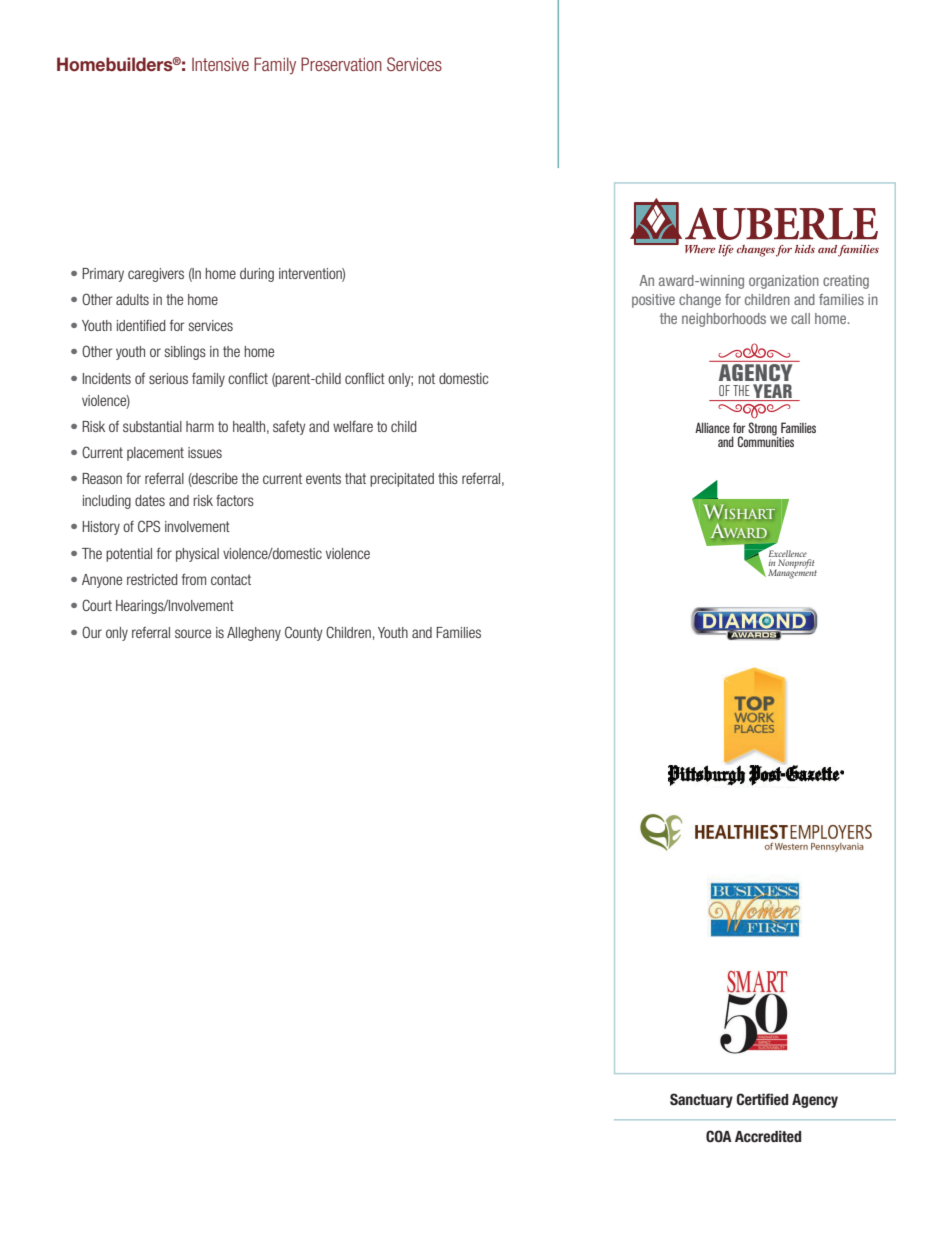 This image has width=952, height=1233. I want to click on Intensive, so click(220, 64).
